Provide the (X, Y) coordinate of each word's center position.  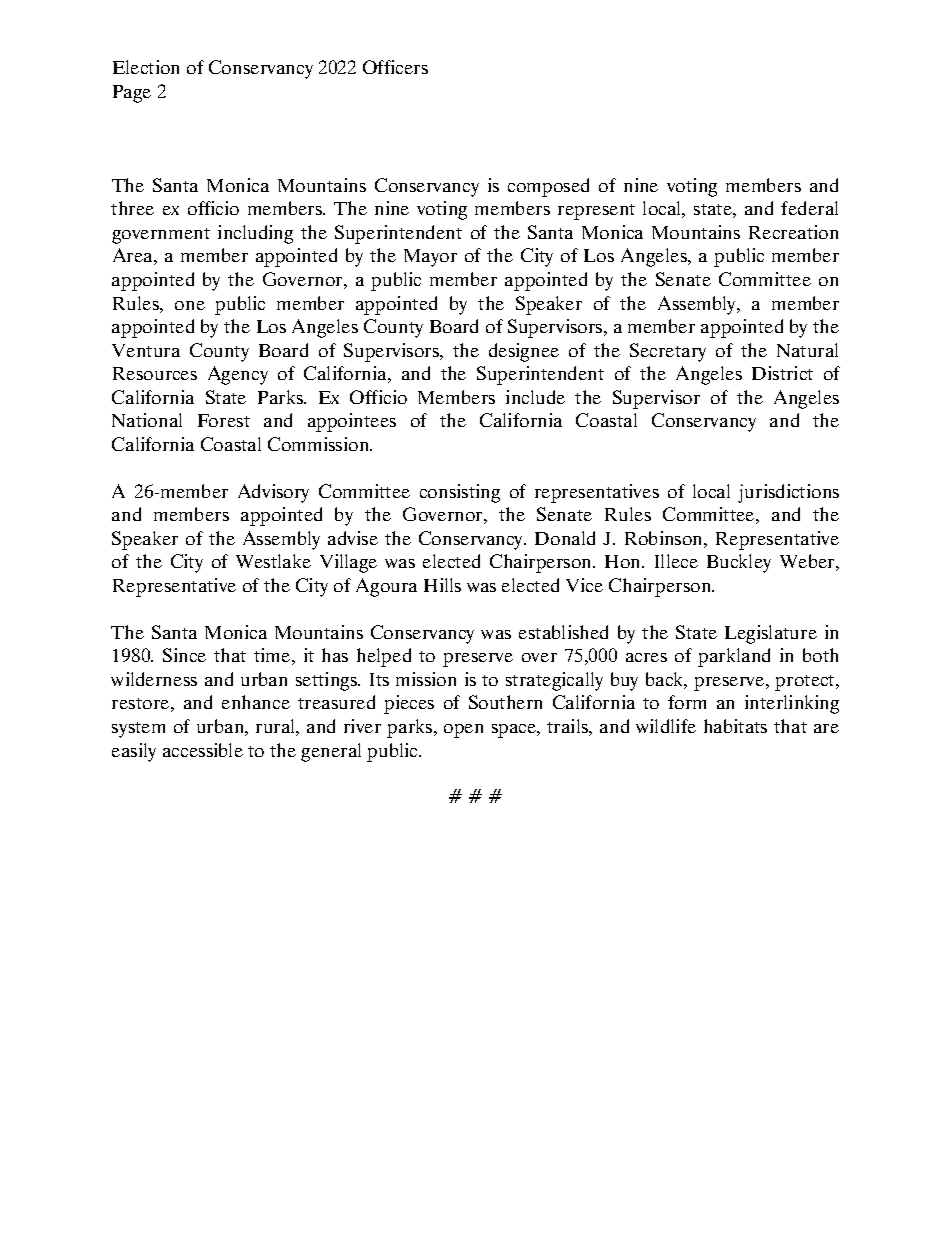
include (535, 397)
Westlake (273, 561)
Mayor (430, 258)
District (782, 373)
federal (809, 208)
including (255, 234)
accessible (203, 750)
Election (146, 67)
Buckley (739, 563)
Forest (224, 420)
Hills (442, 585)
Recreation (793, 232)
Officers (395, 67)
